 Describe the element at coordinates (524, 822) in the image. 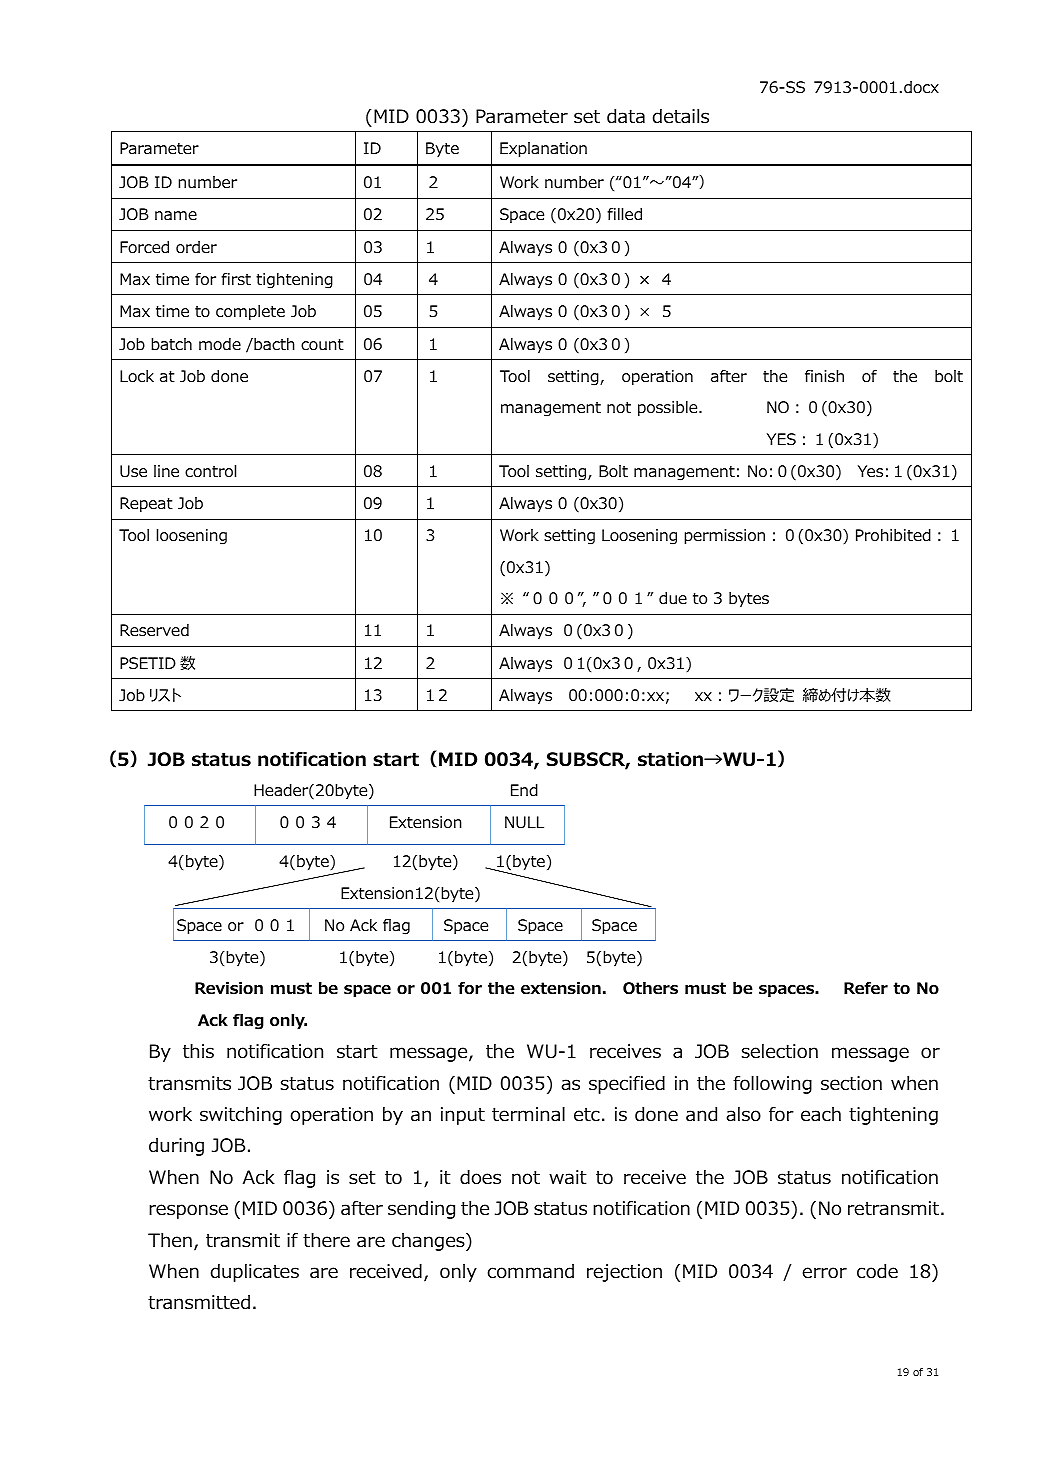

I see `NULL` at that location.
